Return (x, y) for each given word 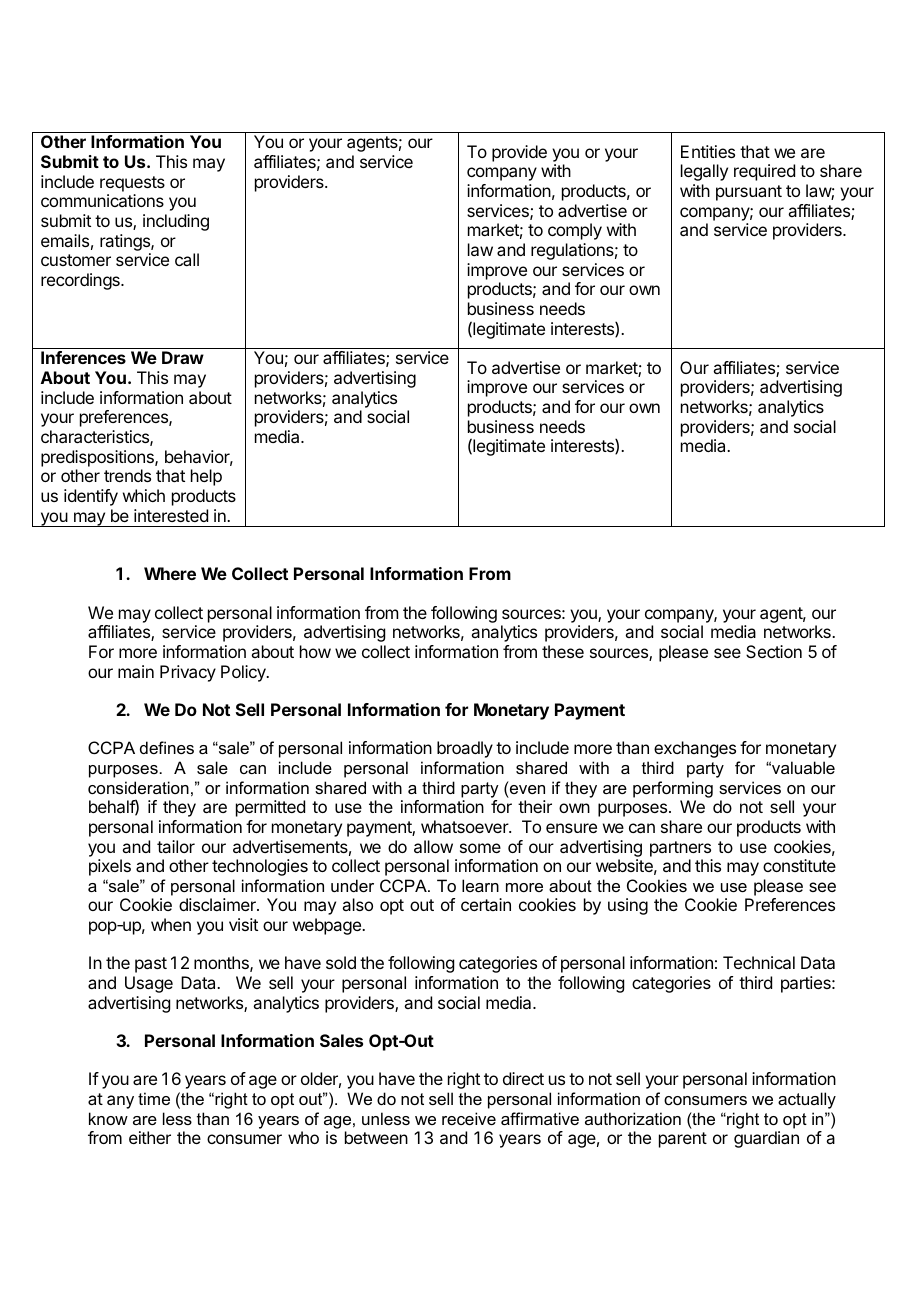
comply (575, 231)
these (563, 651)
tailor (176, 846)
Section (774, 651)
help (206, 477)
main (136, 671)
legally (704, 172)
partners (680, 849)
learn (480, 885)
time (154, 1098)
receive (469, 1118)
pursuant (749, 193)
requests (132, 184)
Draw (183, 357)
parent (683, 1140)
